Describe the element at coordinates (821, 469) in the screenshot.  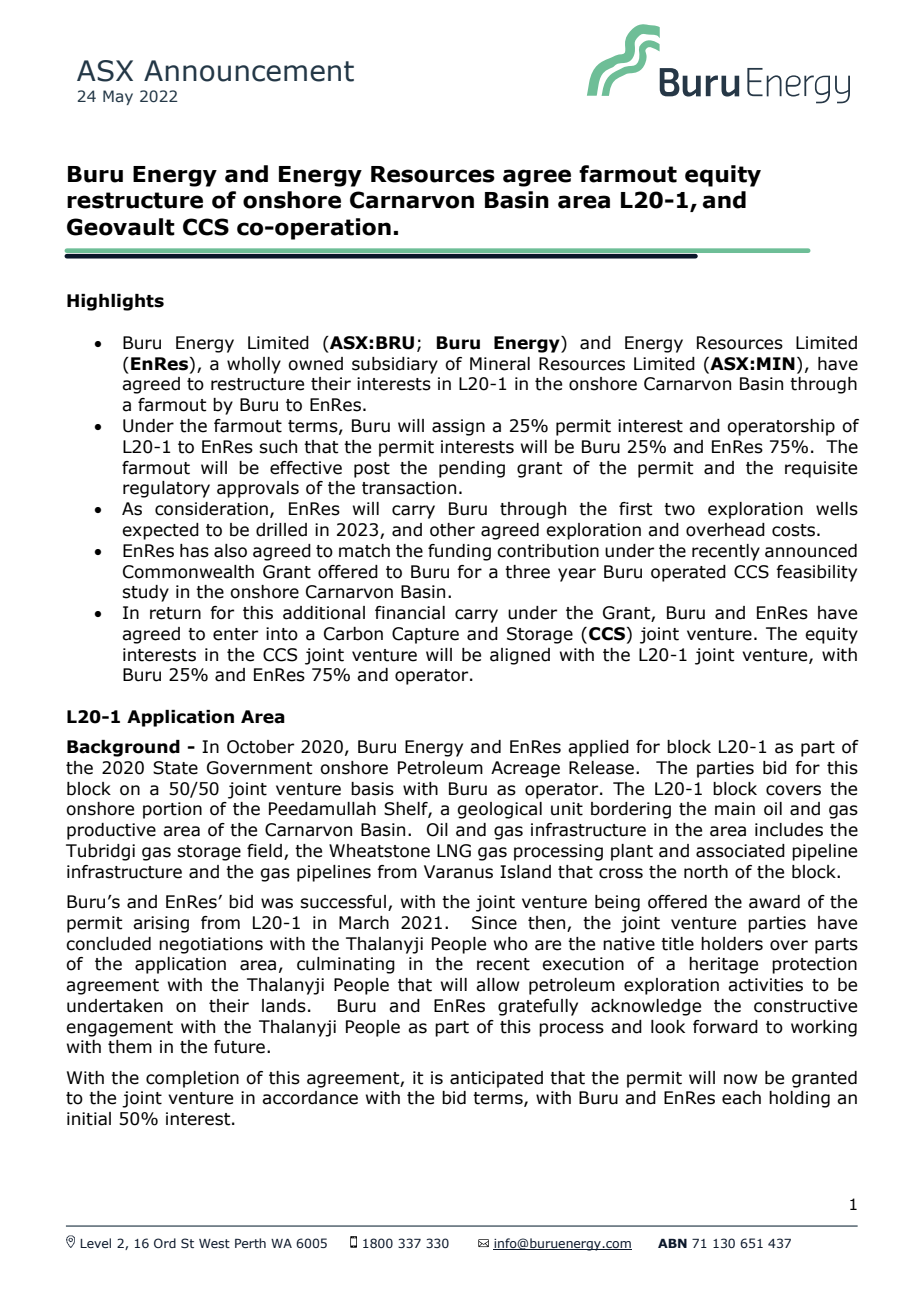
I see `requisite` at that location.
